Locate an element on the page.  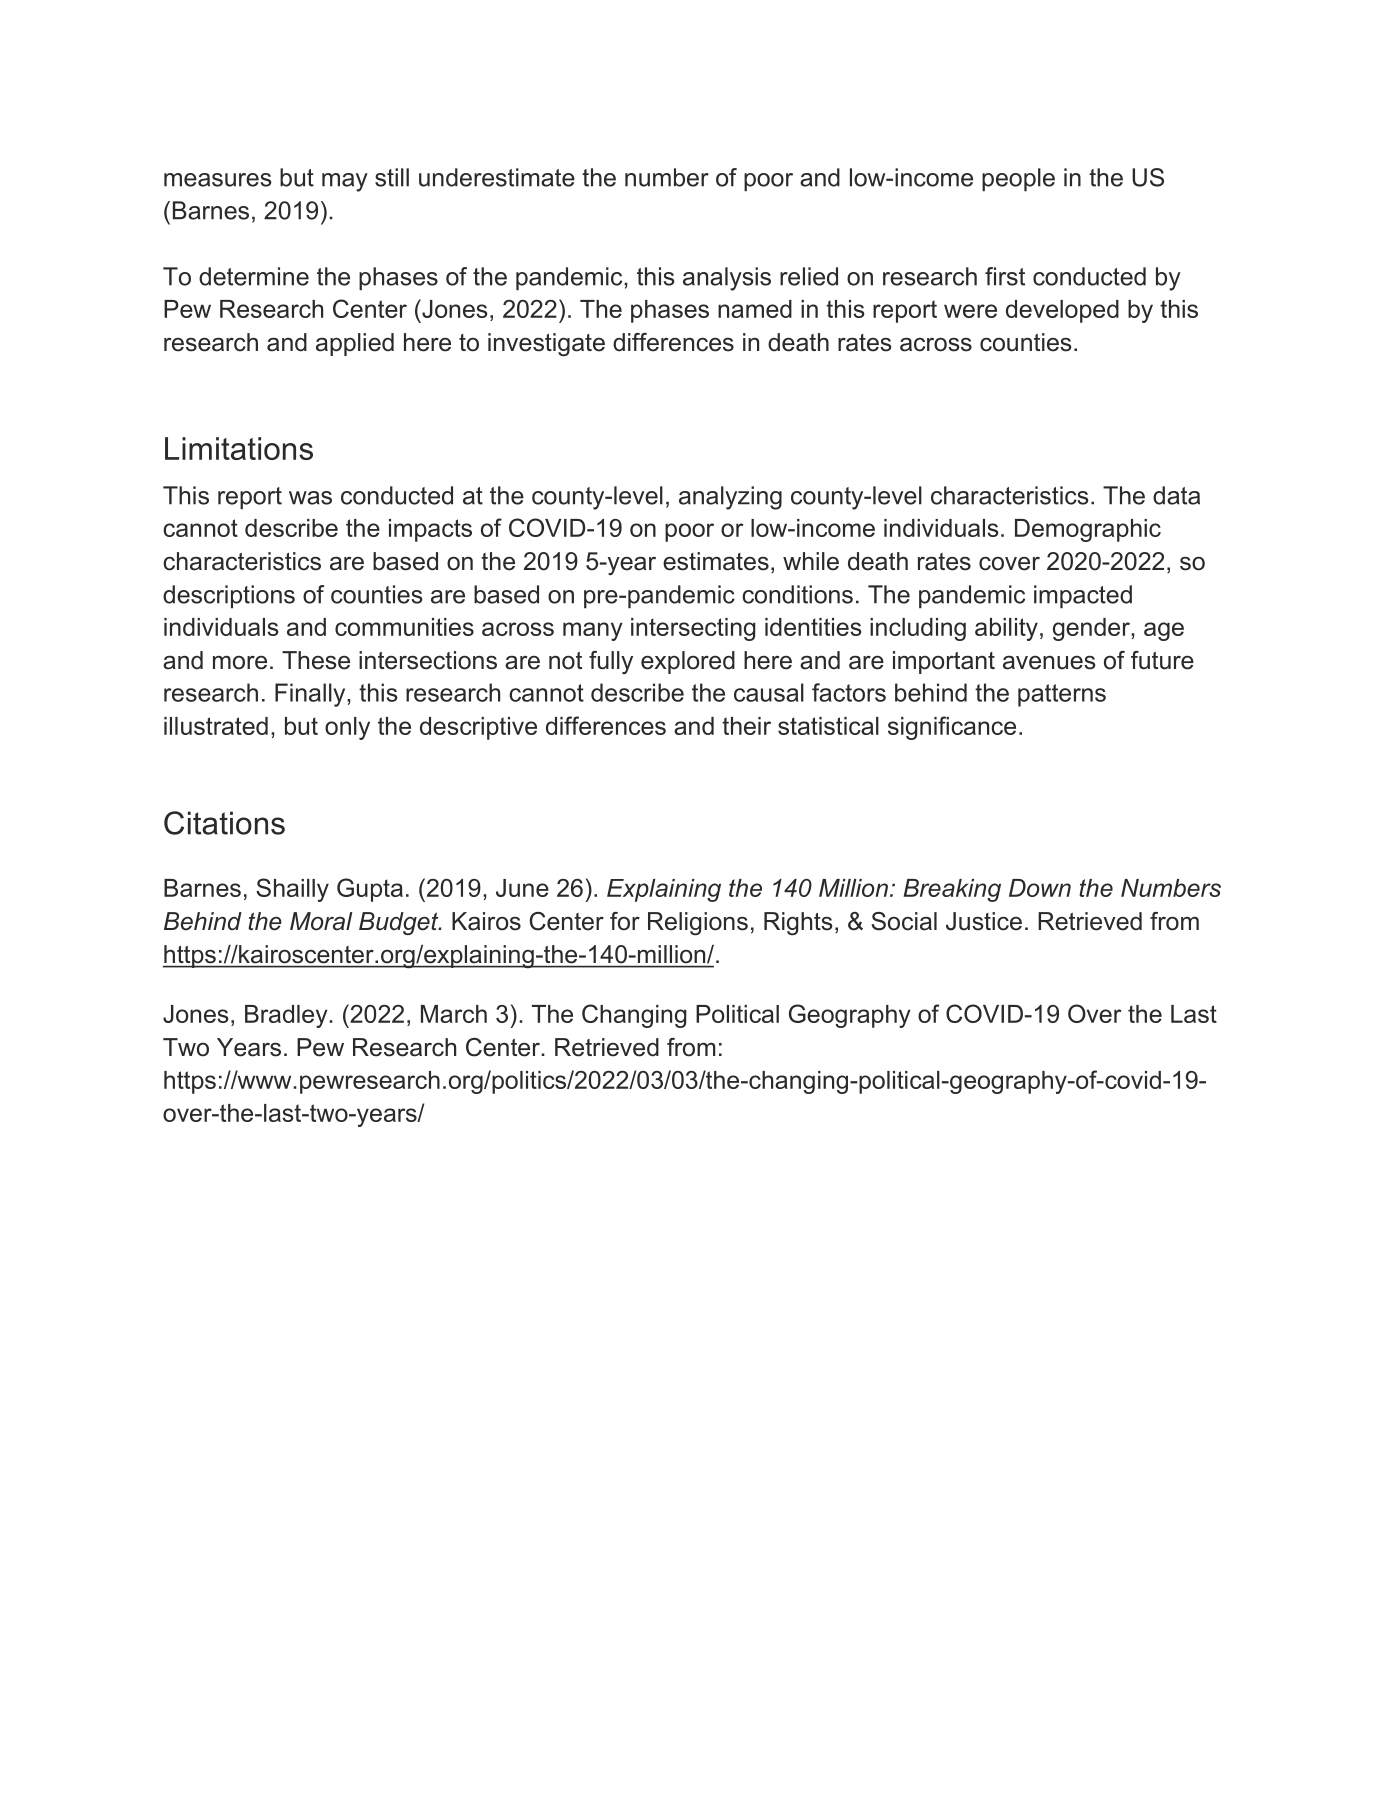
significance is located at coordinates (952, 728).
